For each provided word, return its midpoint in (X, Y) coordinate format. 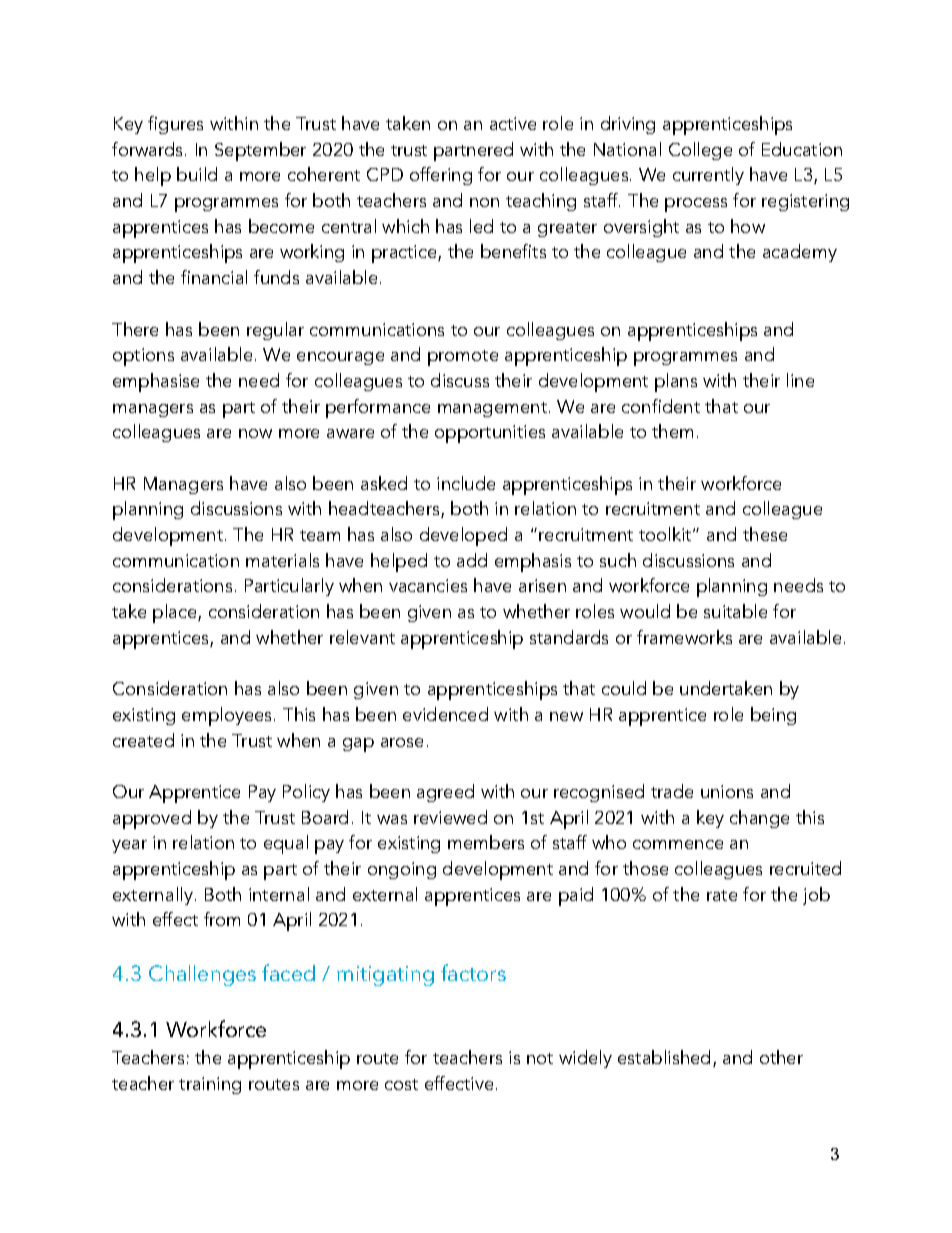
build (197, 174)
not (540, 1058)
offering (441, 176)
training (210, 1085)
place (176, 613)
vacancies (428, 585)
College (700, 151)
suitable (735, 611)
